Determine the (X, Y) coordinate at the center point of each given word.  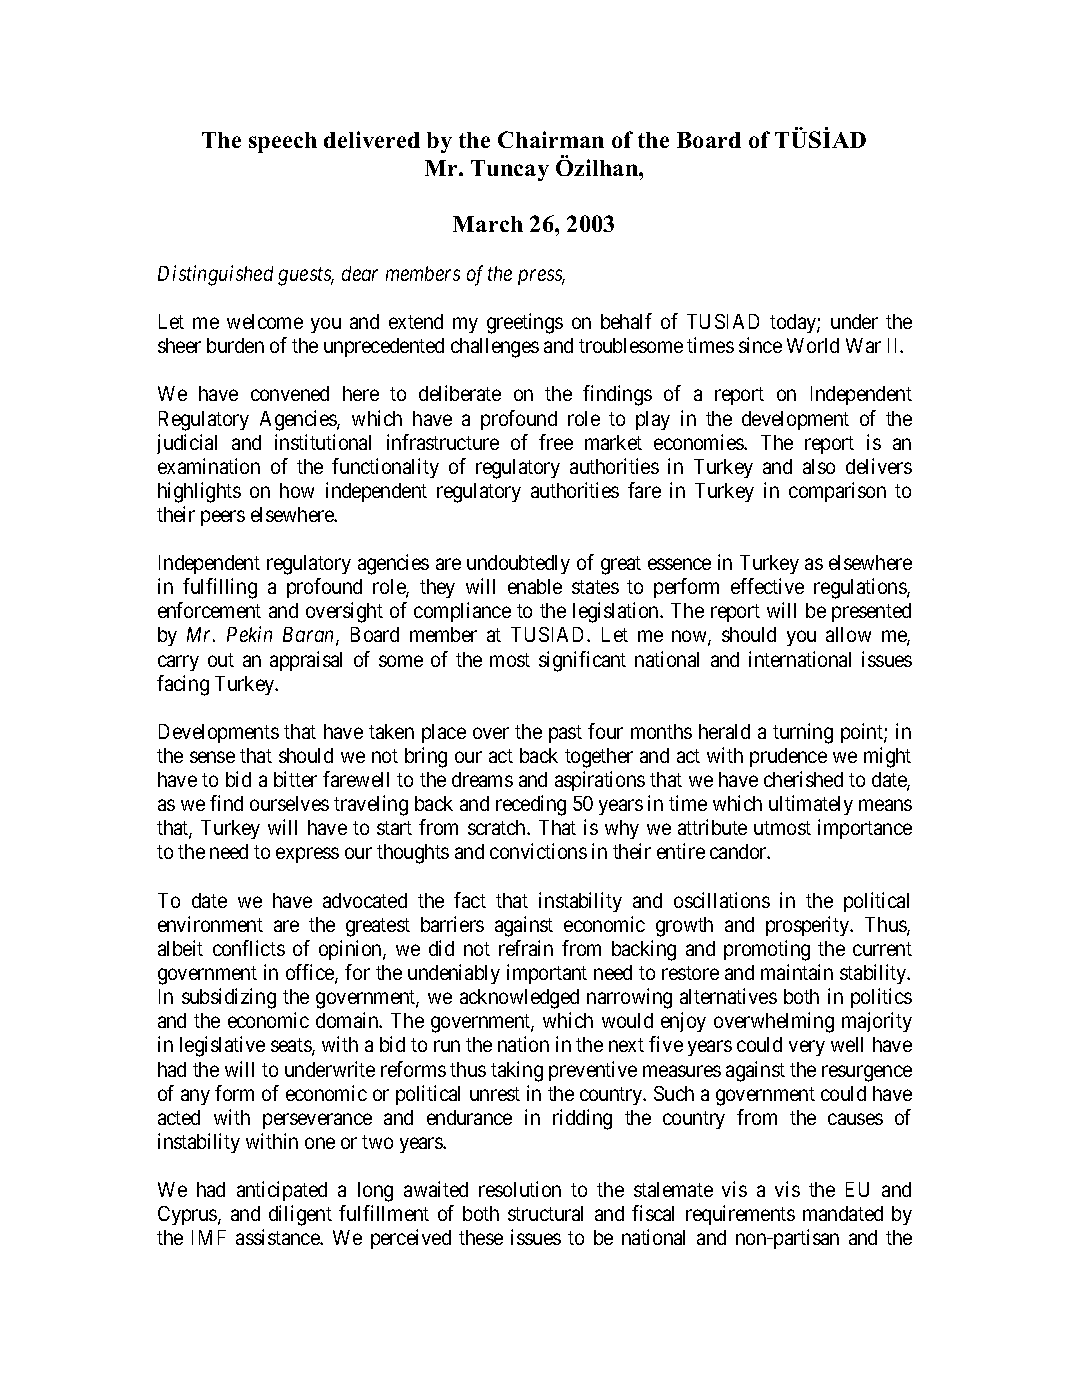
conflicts (249, 948)
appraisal (306, 661)
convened (290, 393)
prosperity (809, 926)
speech (283, 142)
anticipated (282, 1191)
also (819, 466)
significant (582, 661)
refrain (526, 948)
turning (803, 733)
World (813, 345)
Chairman (551, 139)
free (556, 442)
